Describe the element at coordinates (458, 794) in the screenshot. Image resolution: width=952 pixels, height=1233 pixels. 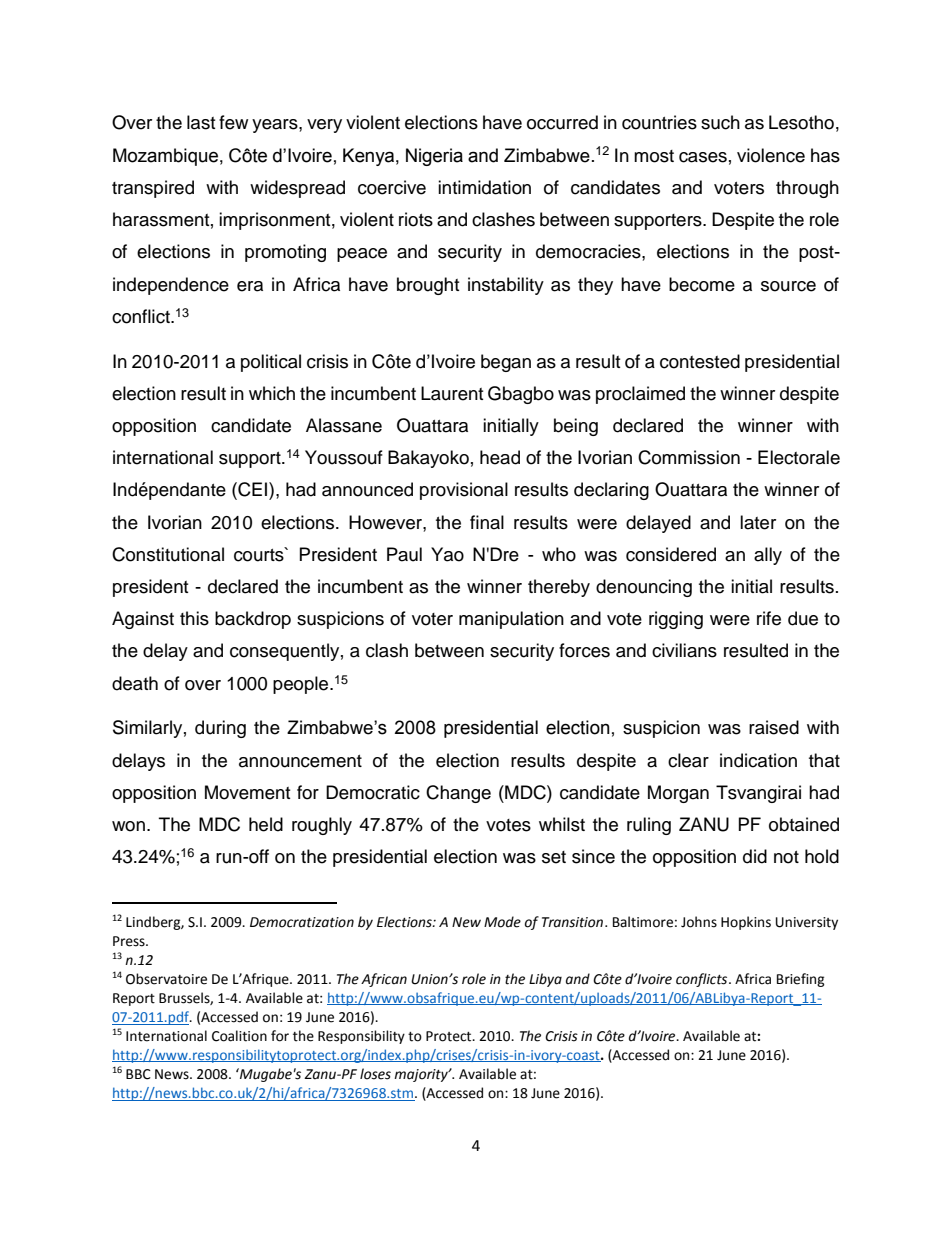
I see `Change` at that location.
